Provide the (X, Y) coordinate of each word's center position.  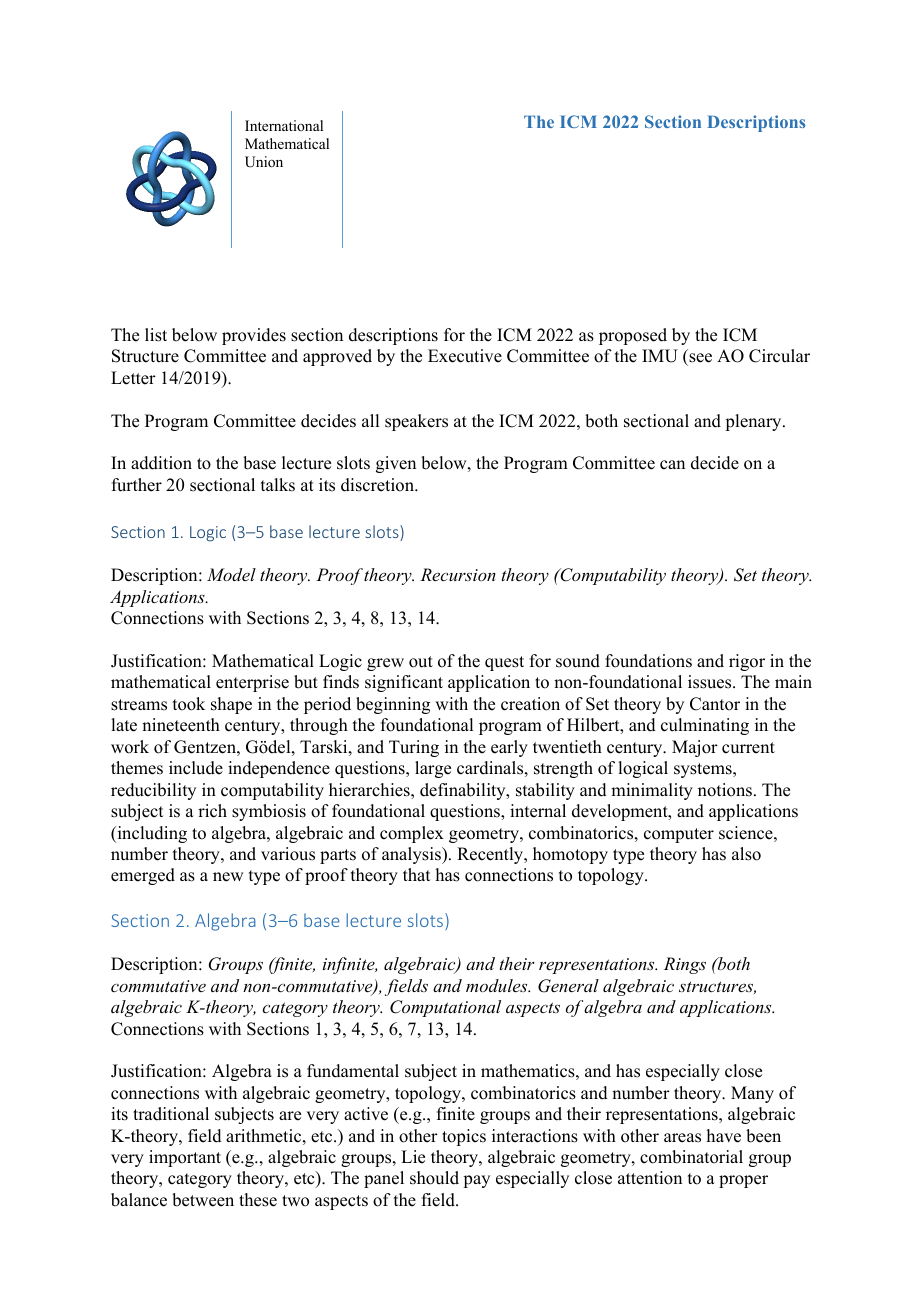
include (196, 768)
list (156, 335)
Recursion (458, 574)
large (433, 769)
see (699, 359)
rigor (747, 662)
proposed (633, 336)
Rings (685, 965)
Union (264, 162)
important (185, 1158)
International (284, 125)
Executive (465, 356)
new (228, 877)
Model (231, 574)
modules (498, 985)
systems (704, 770)
